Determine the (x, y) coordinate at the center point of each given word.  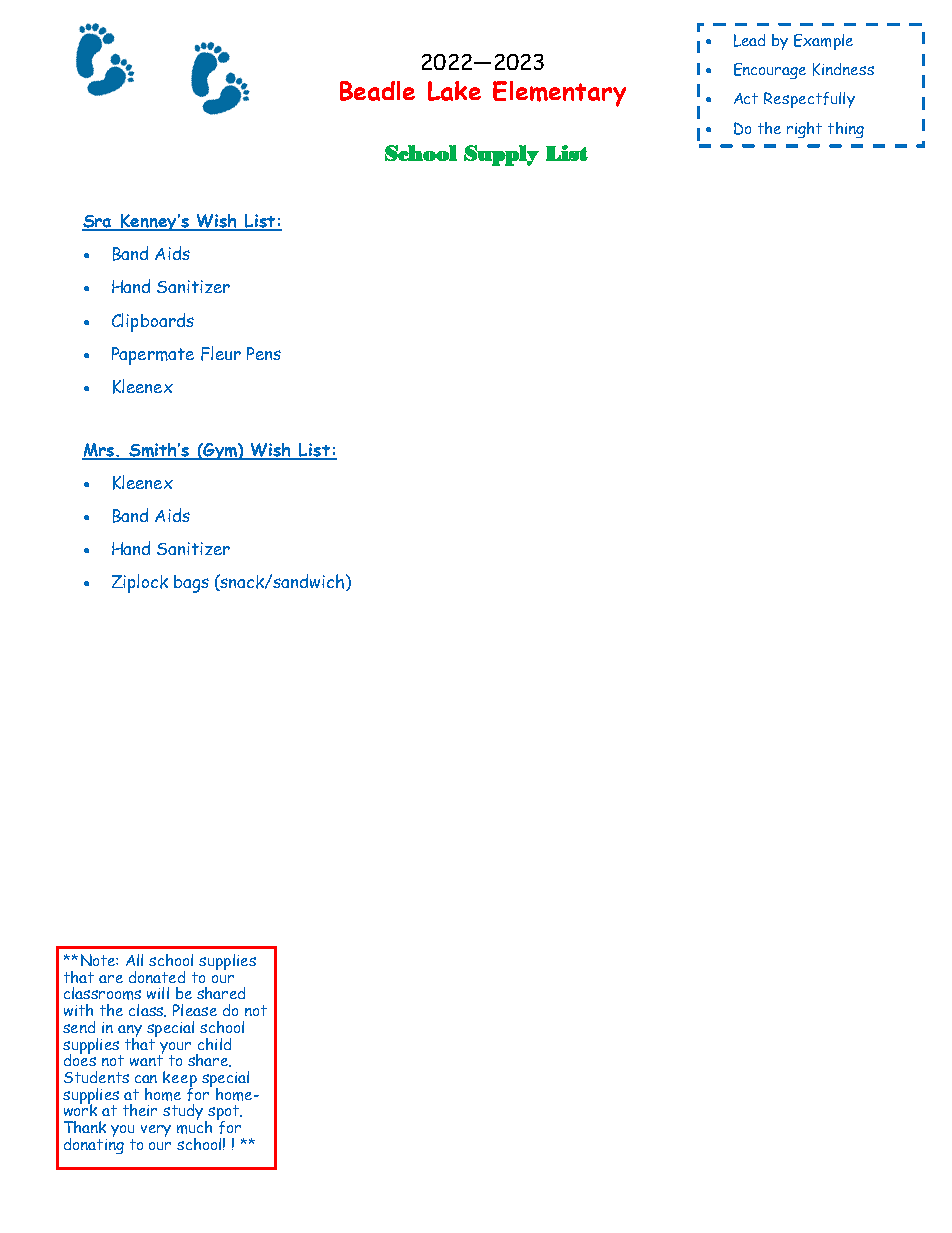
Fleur (221, 353)
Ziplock (140, 583)
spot (224, 1114)
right (804, 130)
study (184, 1113)
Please (195, 1010)
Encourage (770, 71)
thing (846, 130)
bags (191, 584)
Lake (454, 91)
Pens (264, 353)
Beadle (377, 91)
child (214, 1044)
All (134, 960)
